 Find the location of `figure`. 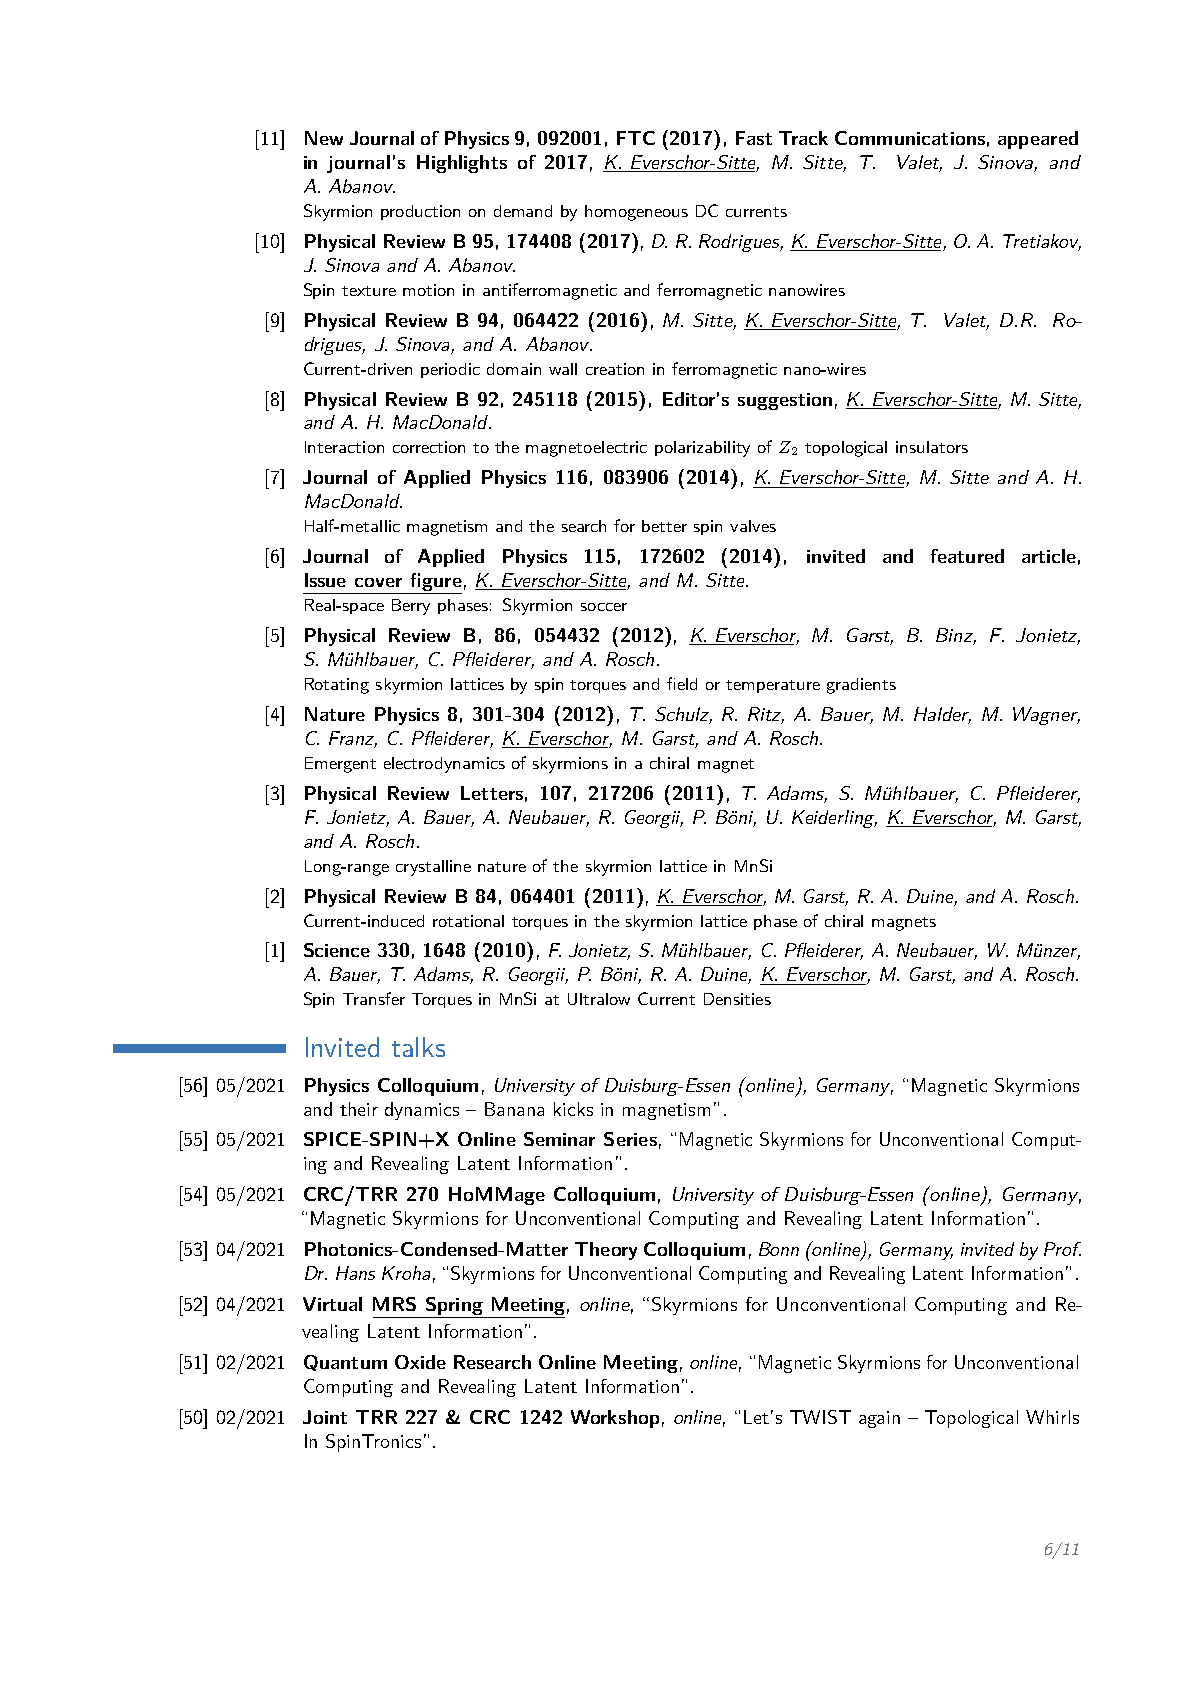

figure is located at coordinates (435, 583).
